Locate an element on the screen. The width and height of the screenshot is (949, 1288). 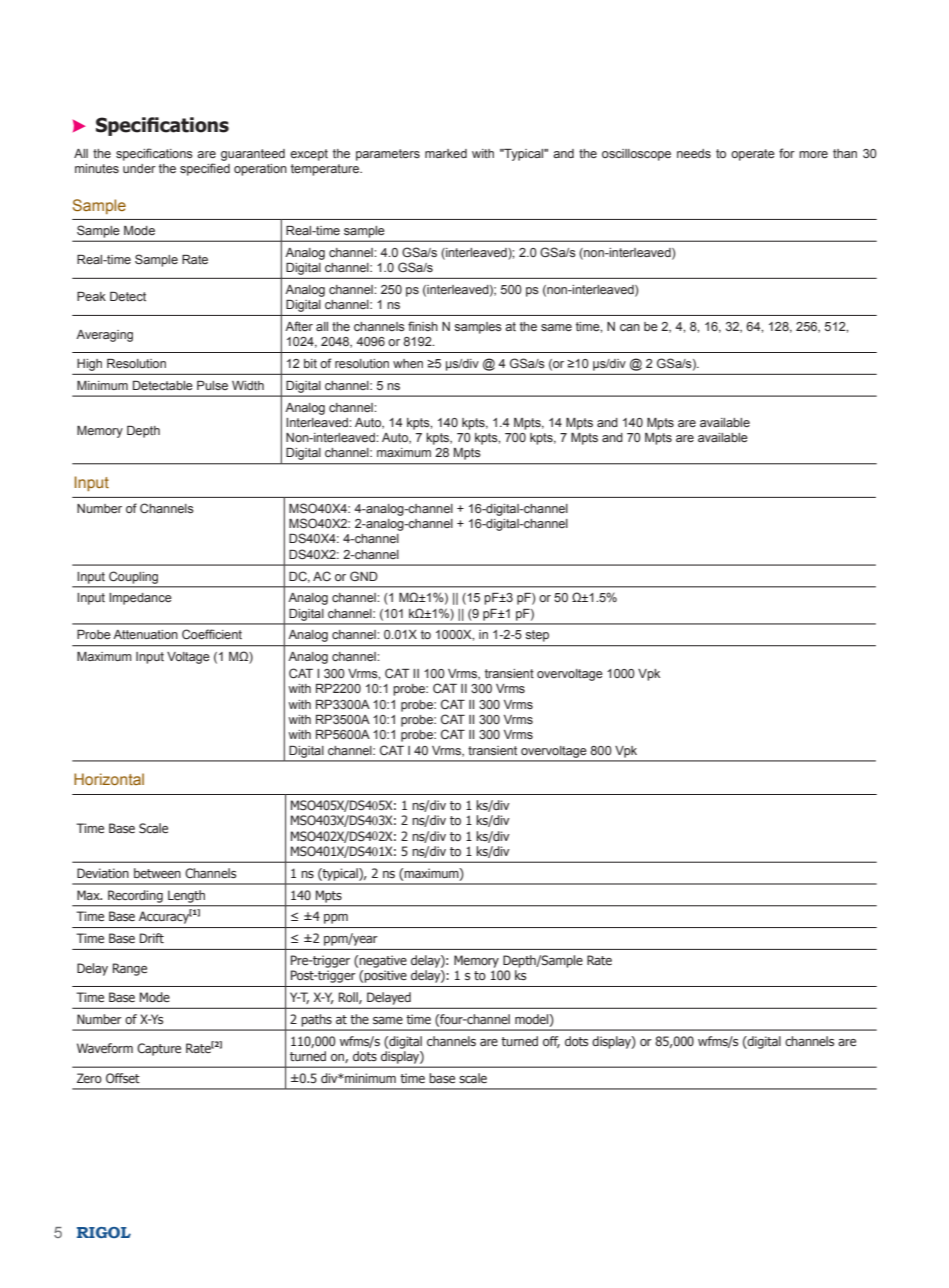
specified is located at coordinates (205, 169).
